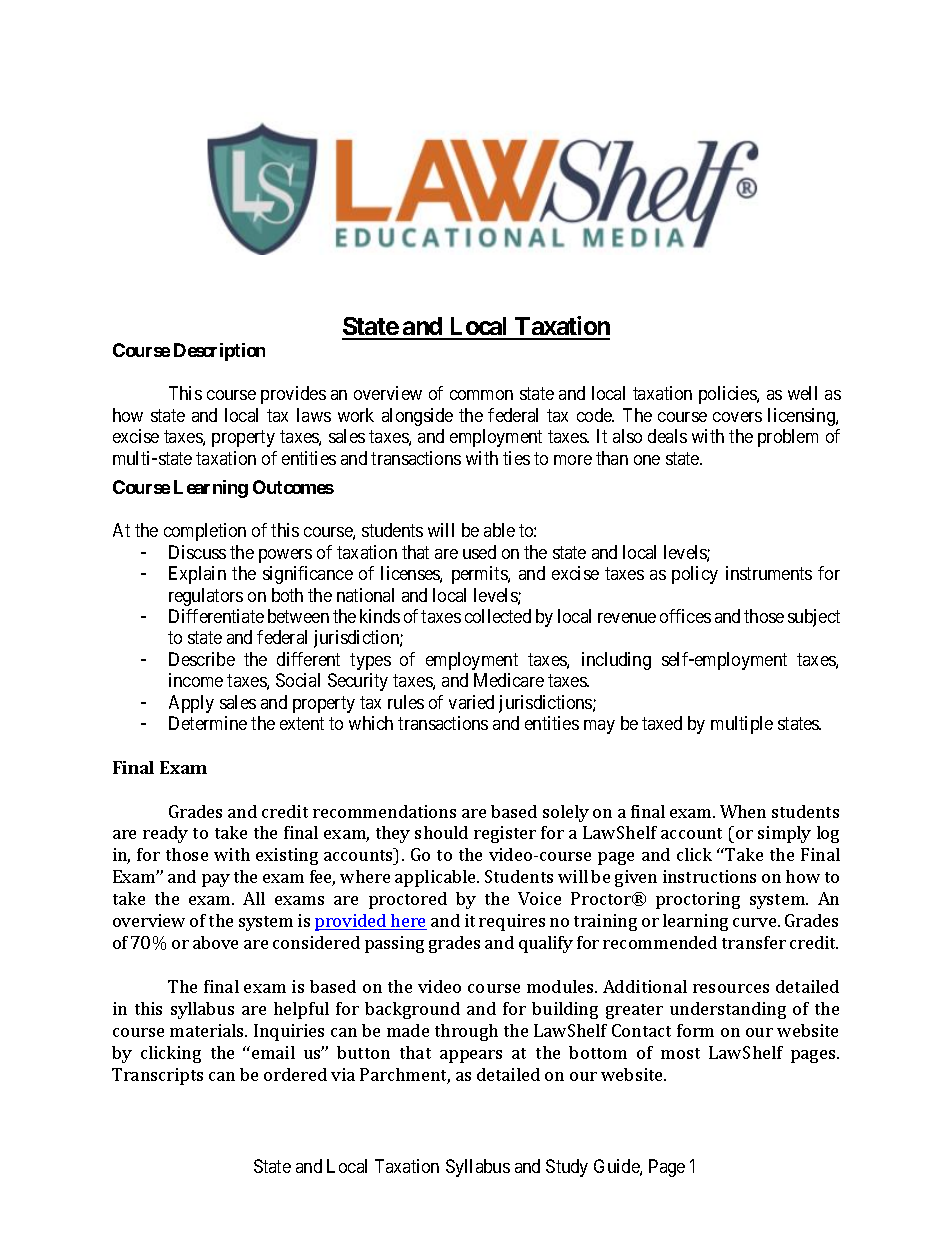 The height and width of the screenshot is (1233, 952). I want to click on transfer, so click(754, 942).
